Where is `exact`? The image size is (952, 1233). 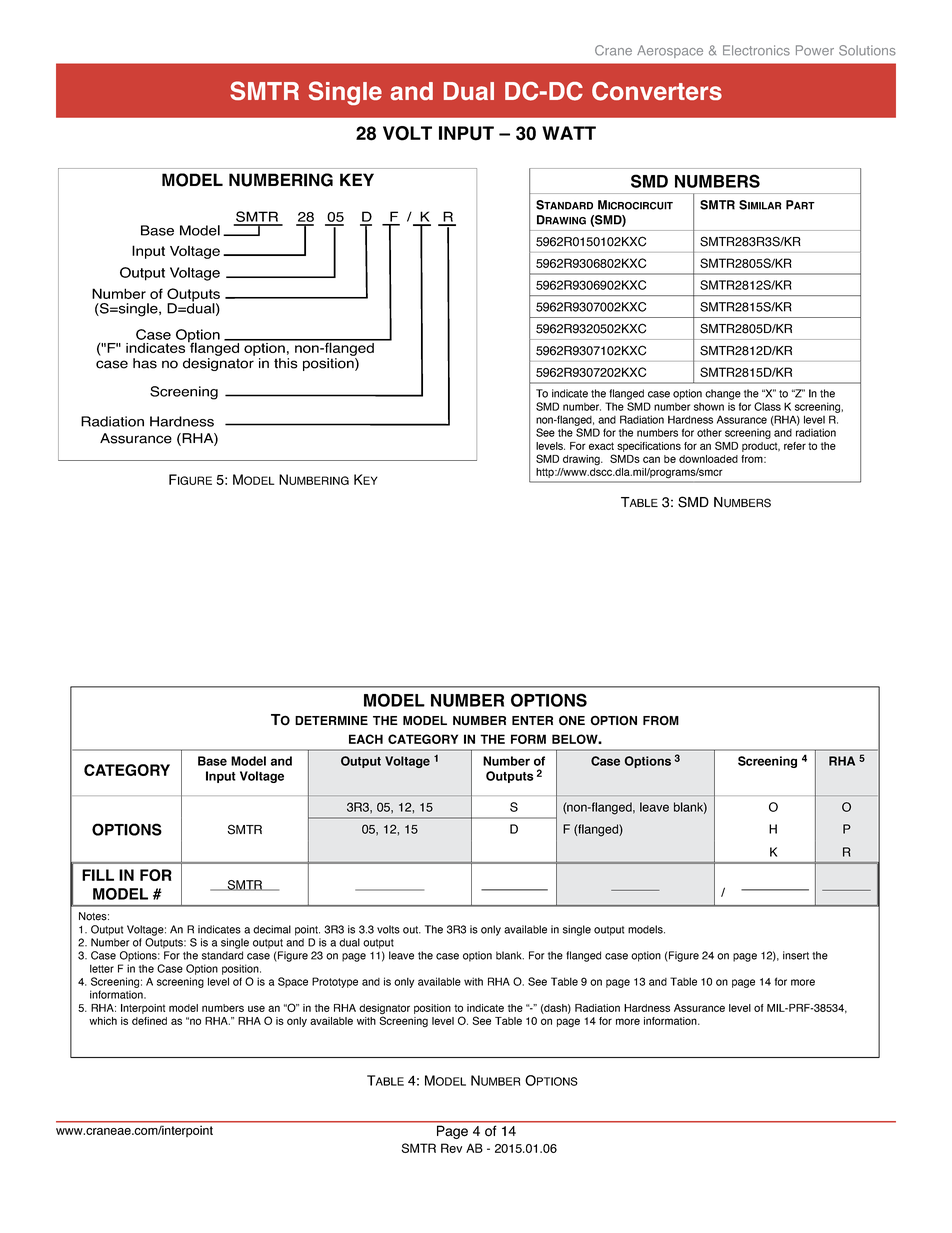 exact is located at coordinates (601, 446).
